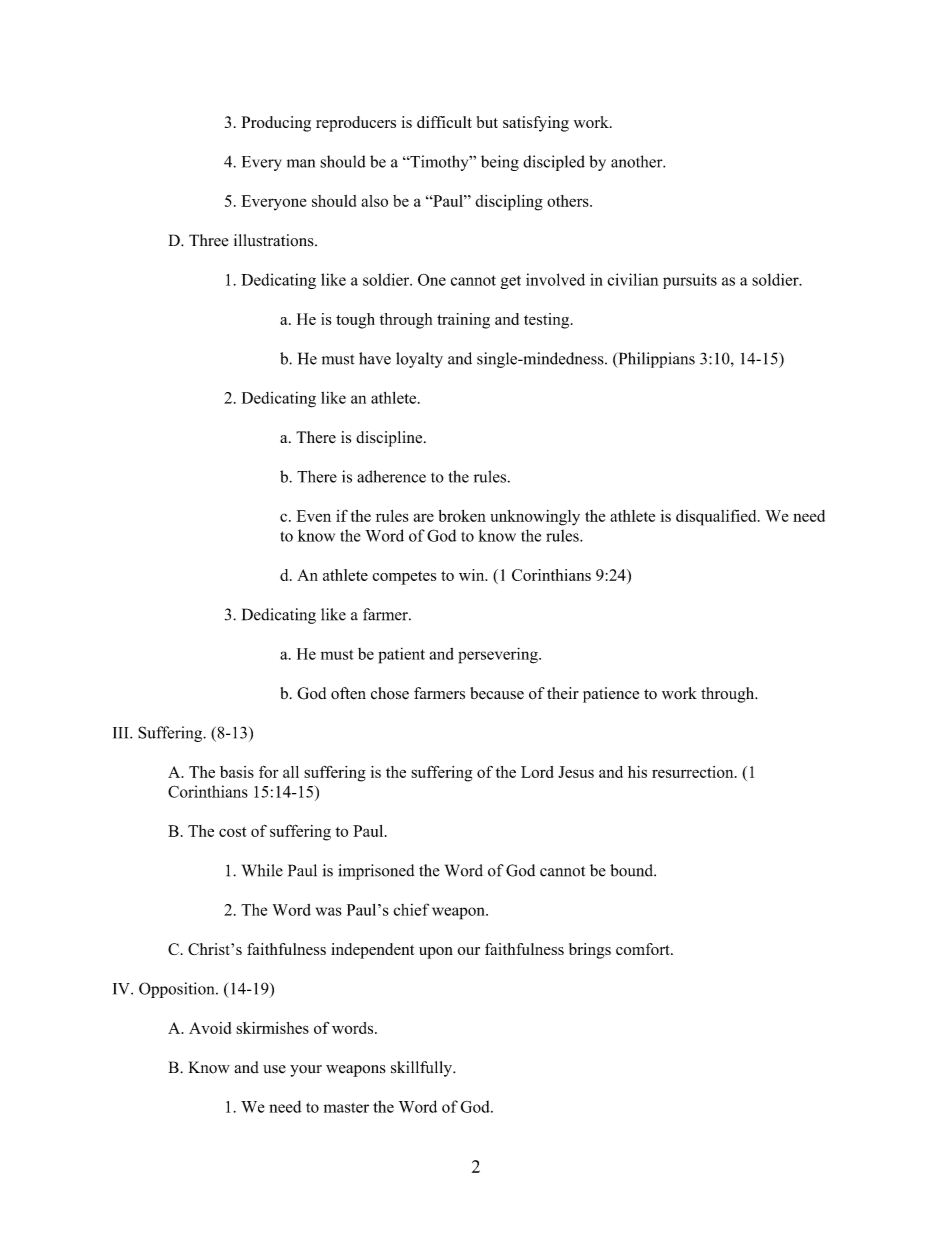 The image size is (952, 1233). What do you see at coordinates (276, 124) in the document?
I see `Producing` at bounding box center [276, 124].
